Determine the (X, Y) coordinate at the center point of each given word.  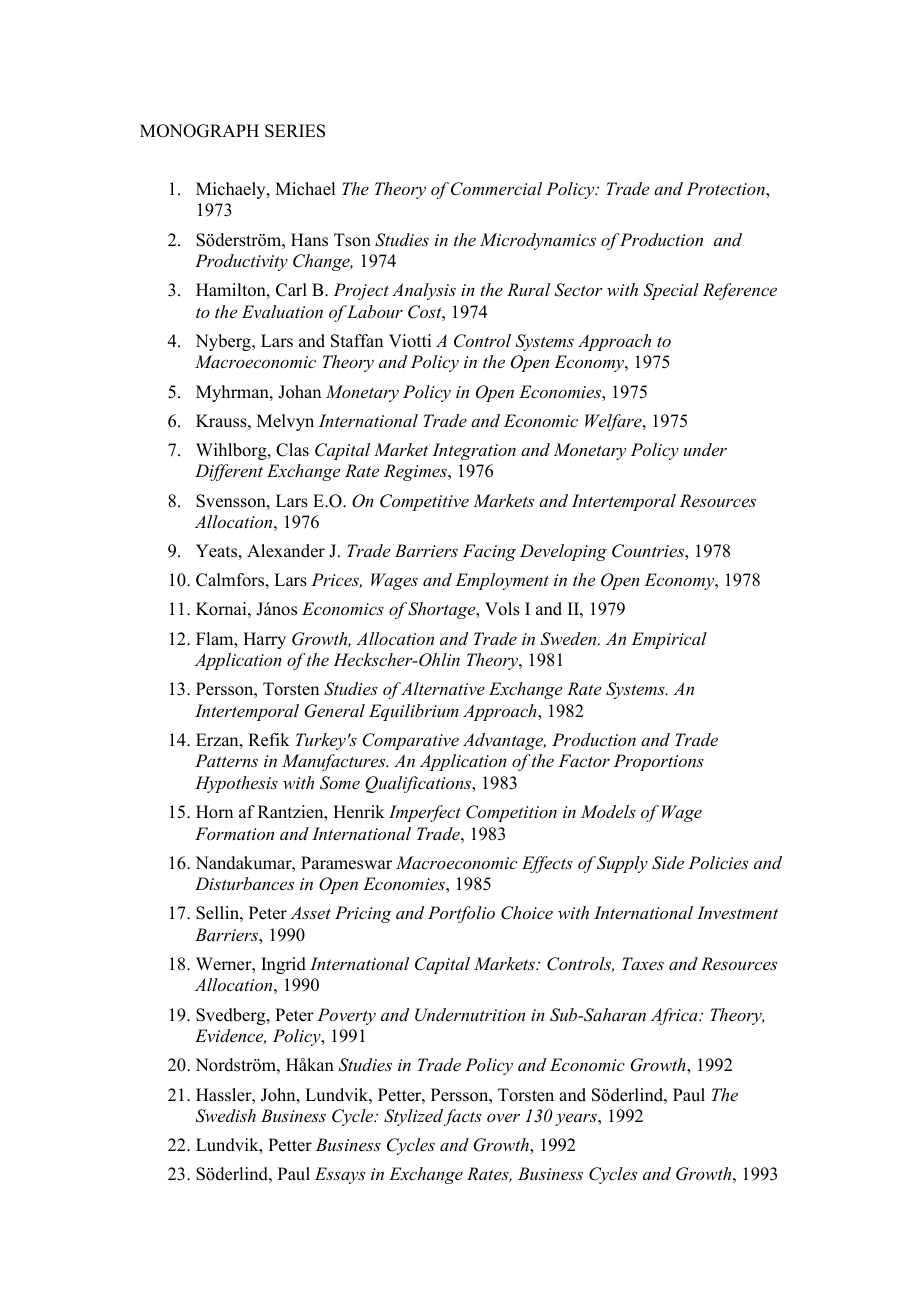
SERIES (295, 131)
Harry (264, 640)
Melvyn (285, 422)
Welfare (614, 422)
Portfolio (461, 914)
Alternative (443, 688)
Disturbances (244, 883)
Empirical (669, 640)
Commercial (496, 189)
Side (668, 863)
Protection (726, 188)
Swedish (225, 1116)
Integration (474, 451)
